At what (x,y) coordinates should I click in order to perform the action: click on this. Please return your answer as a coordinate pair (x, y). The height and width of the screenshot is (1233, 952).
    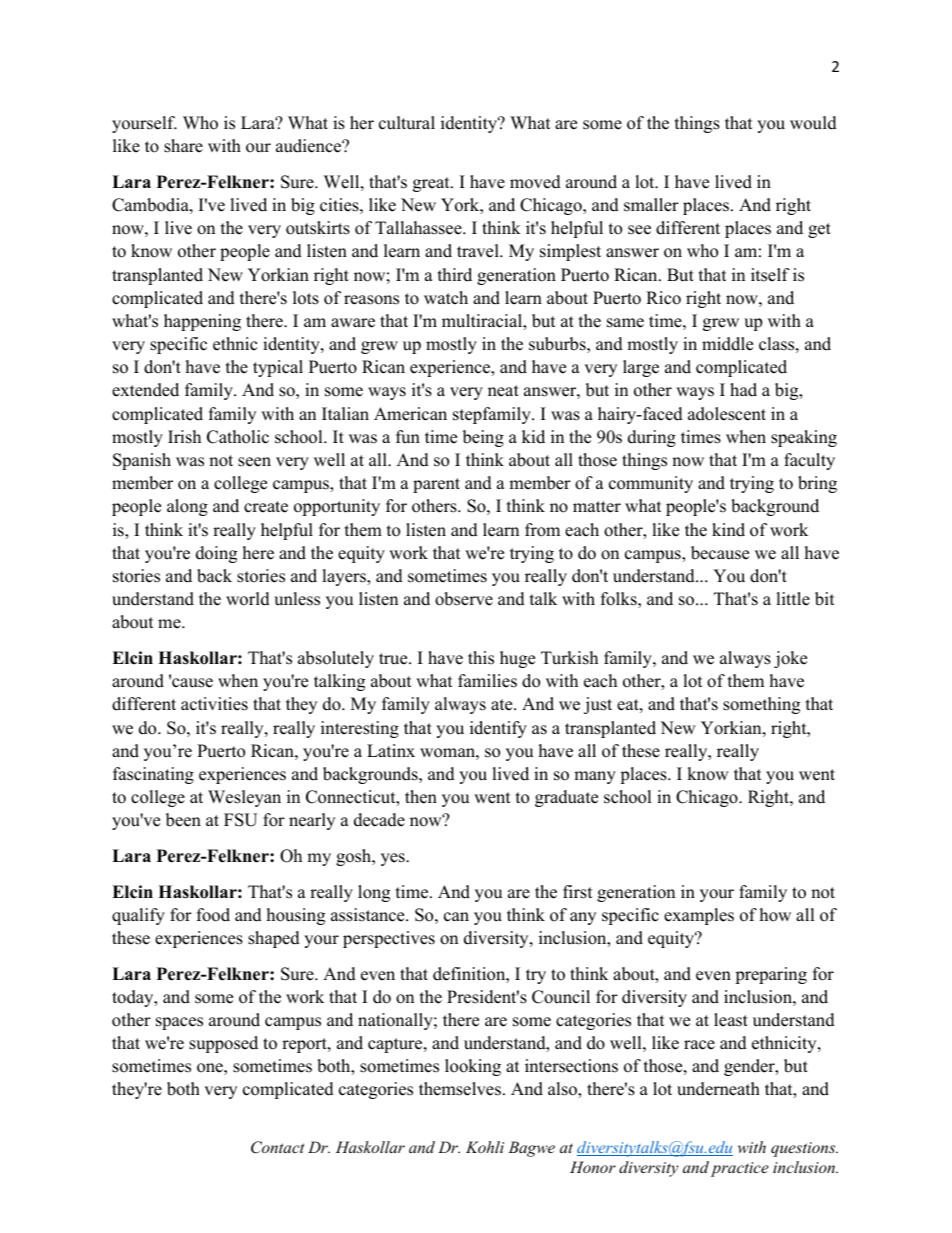
    Looking at the image, I should click on (481, 658).
